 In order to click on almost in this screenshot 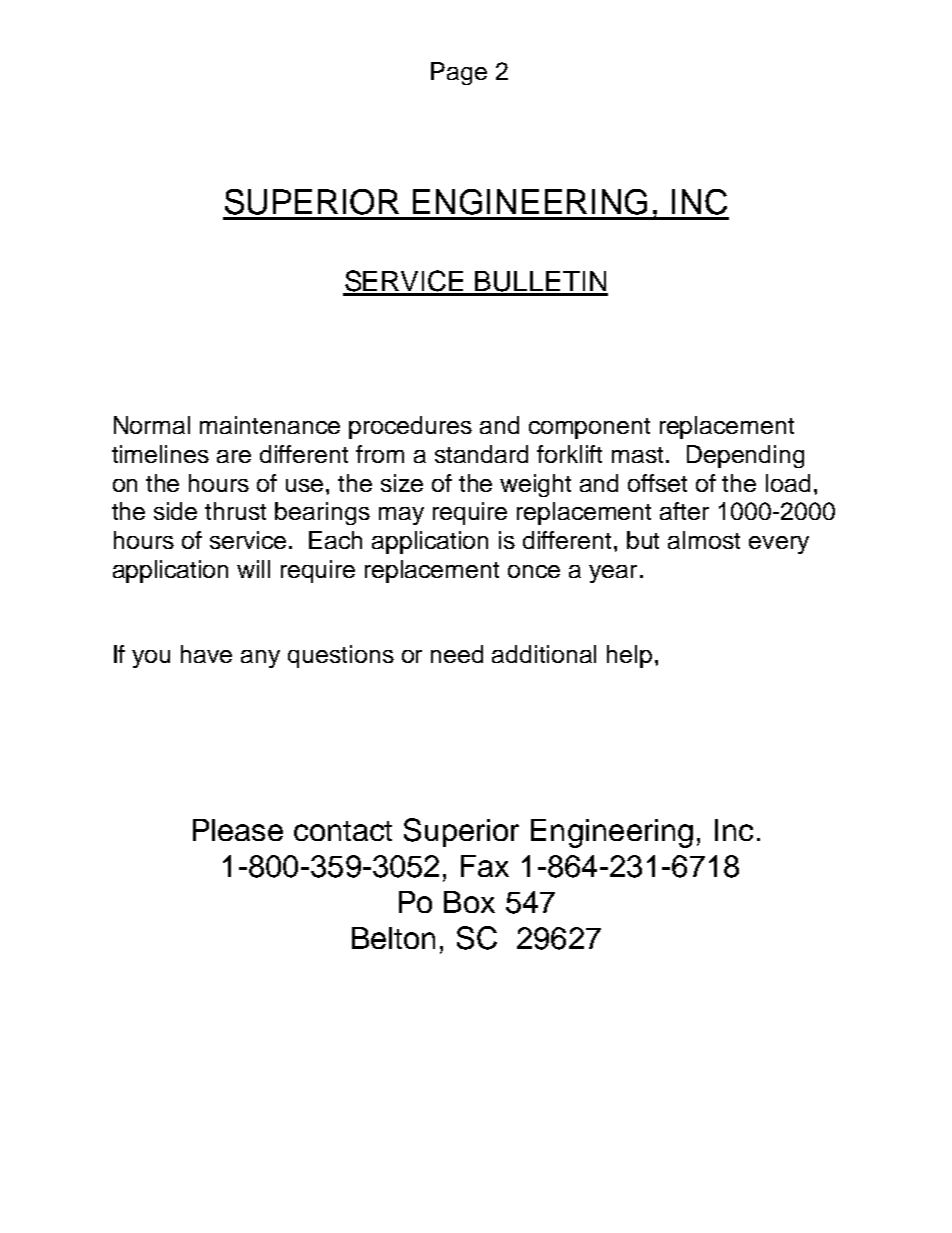, I will do `click(704, 540)`.
